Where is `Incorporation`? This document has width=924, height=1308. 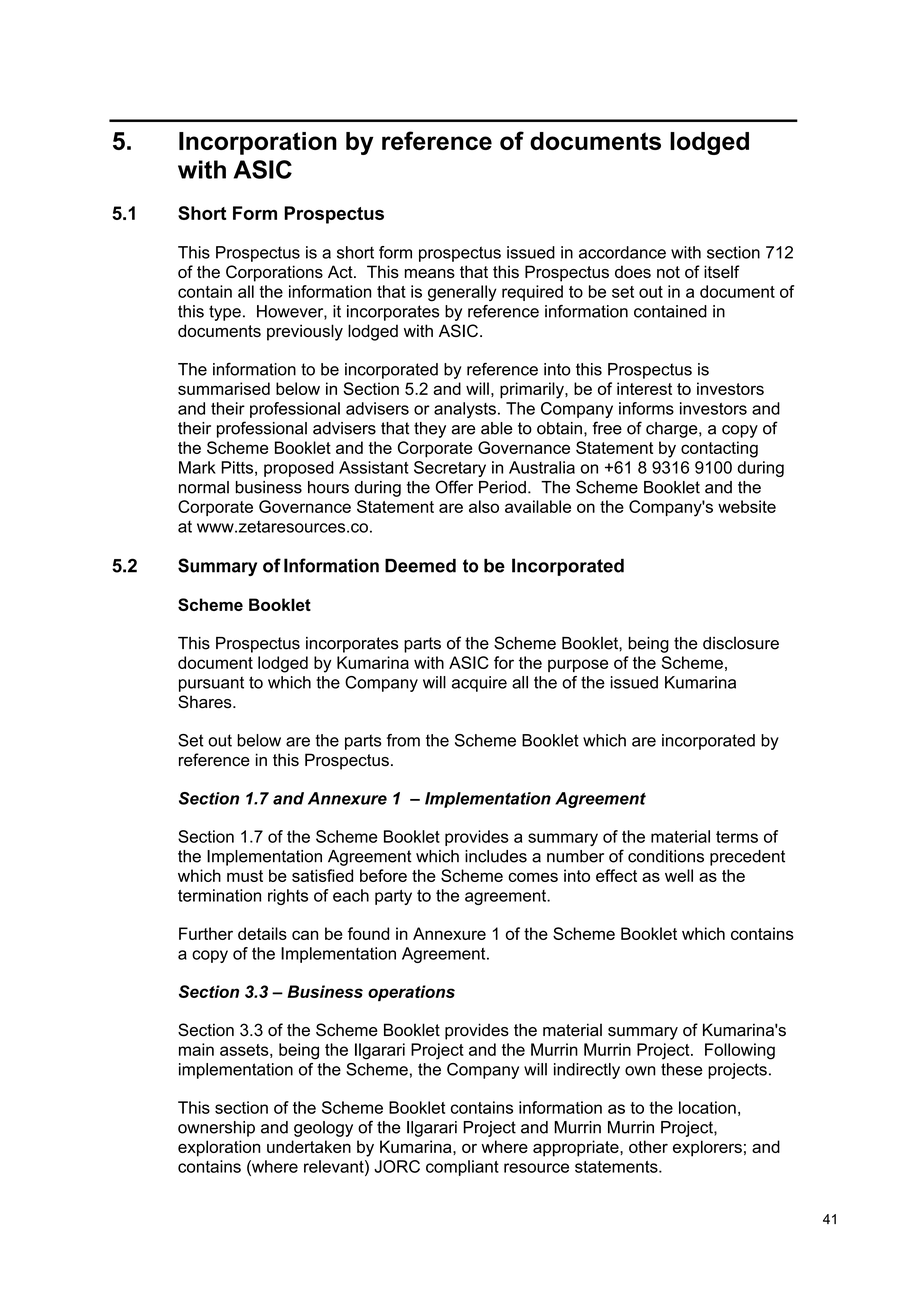
Incorporation is located at coordinates (258, 143).
